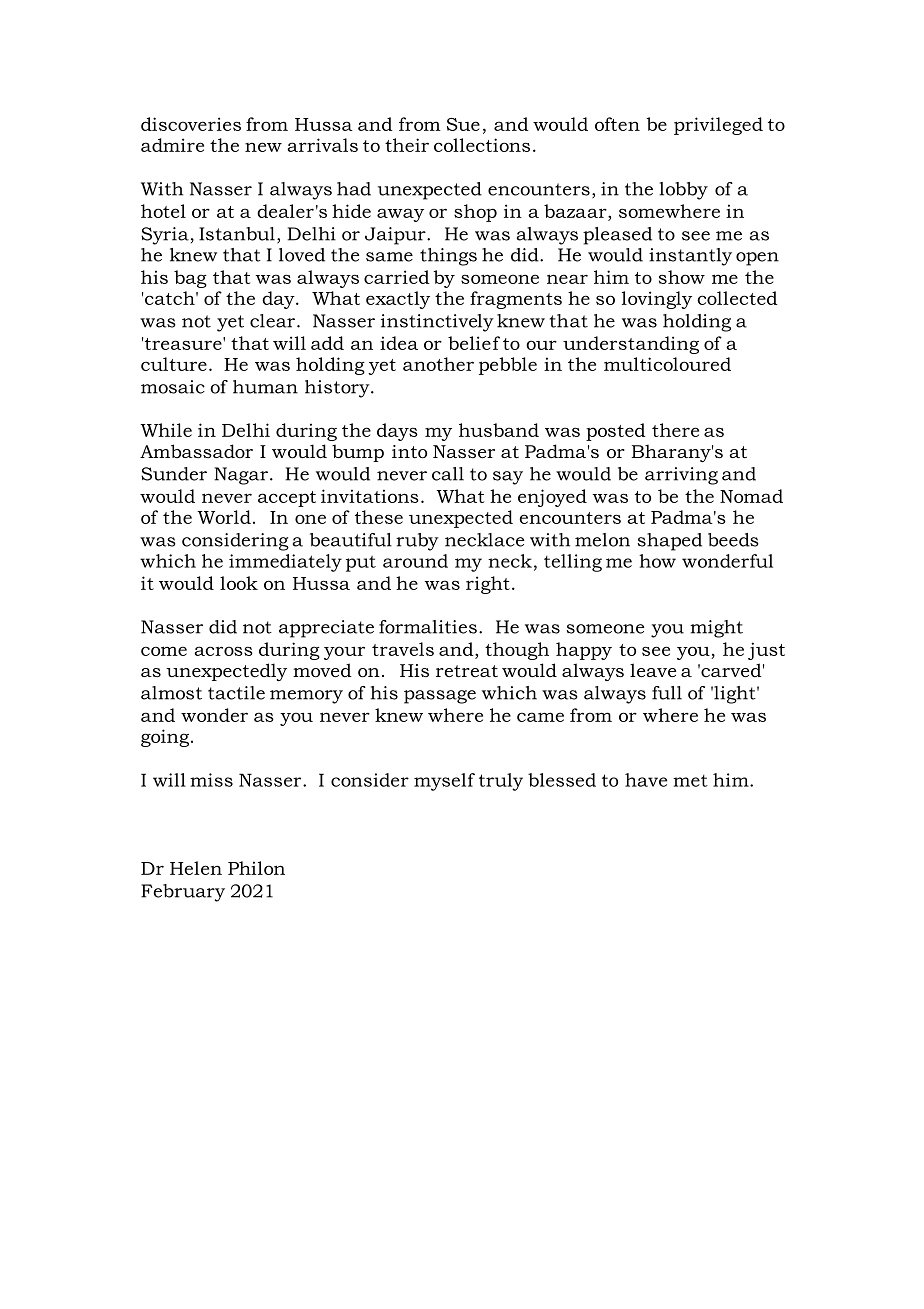  What do you see at coordinates (191, 124) in the screenshot?
I see `discoveries` at bounding box center [191, 124].
